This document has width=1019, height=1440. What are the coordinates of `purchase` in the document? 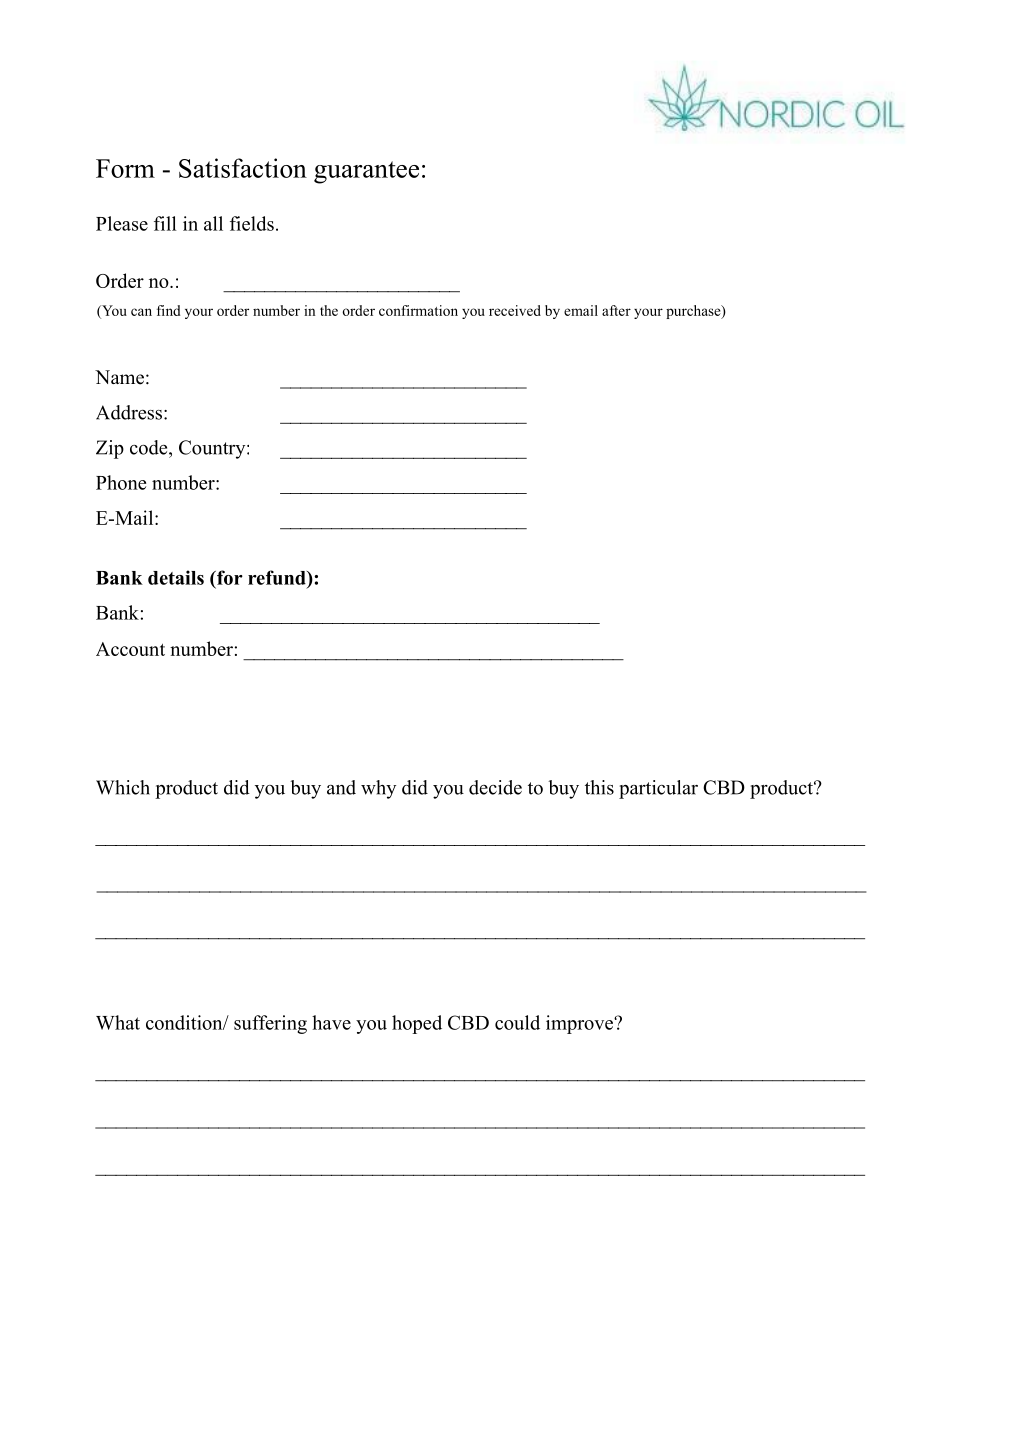 It's located at (694, 312).
